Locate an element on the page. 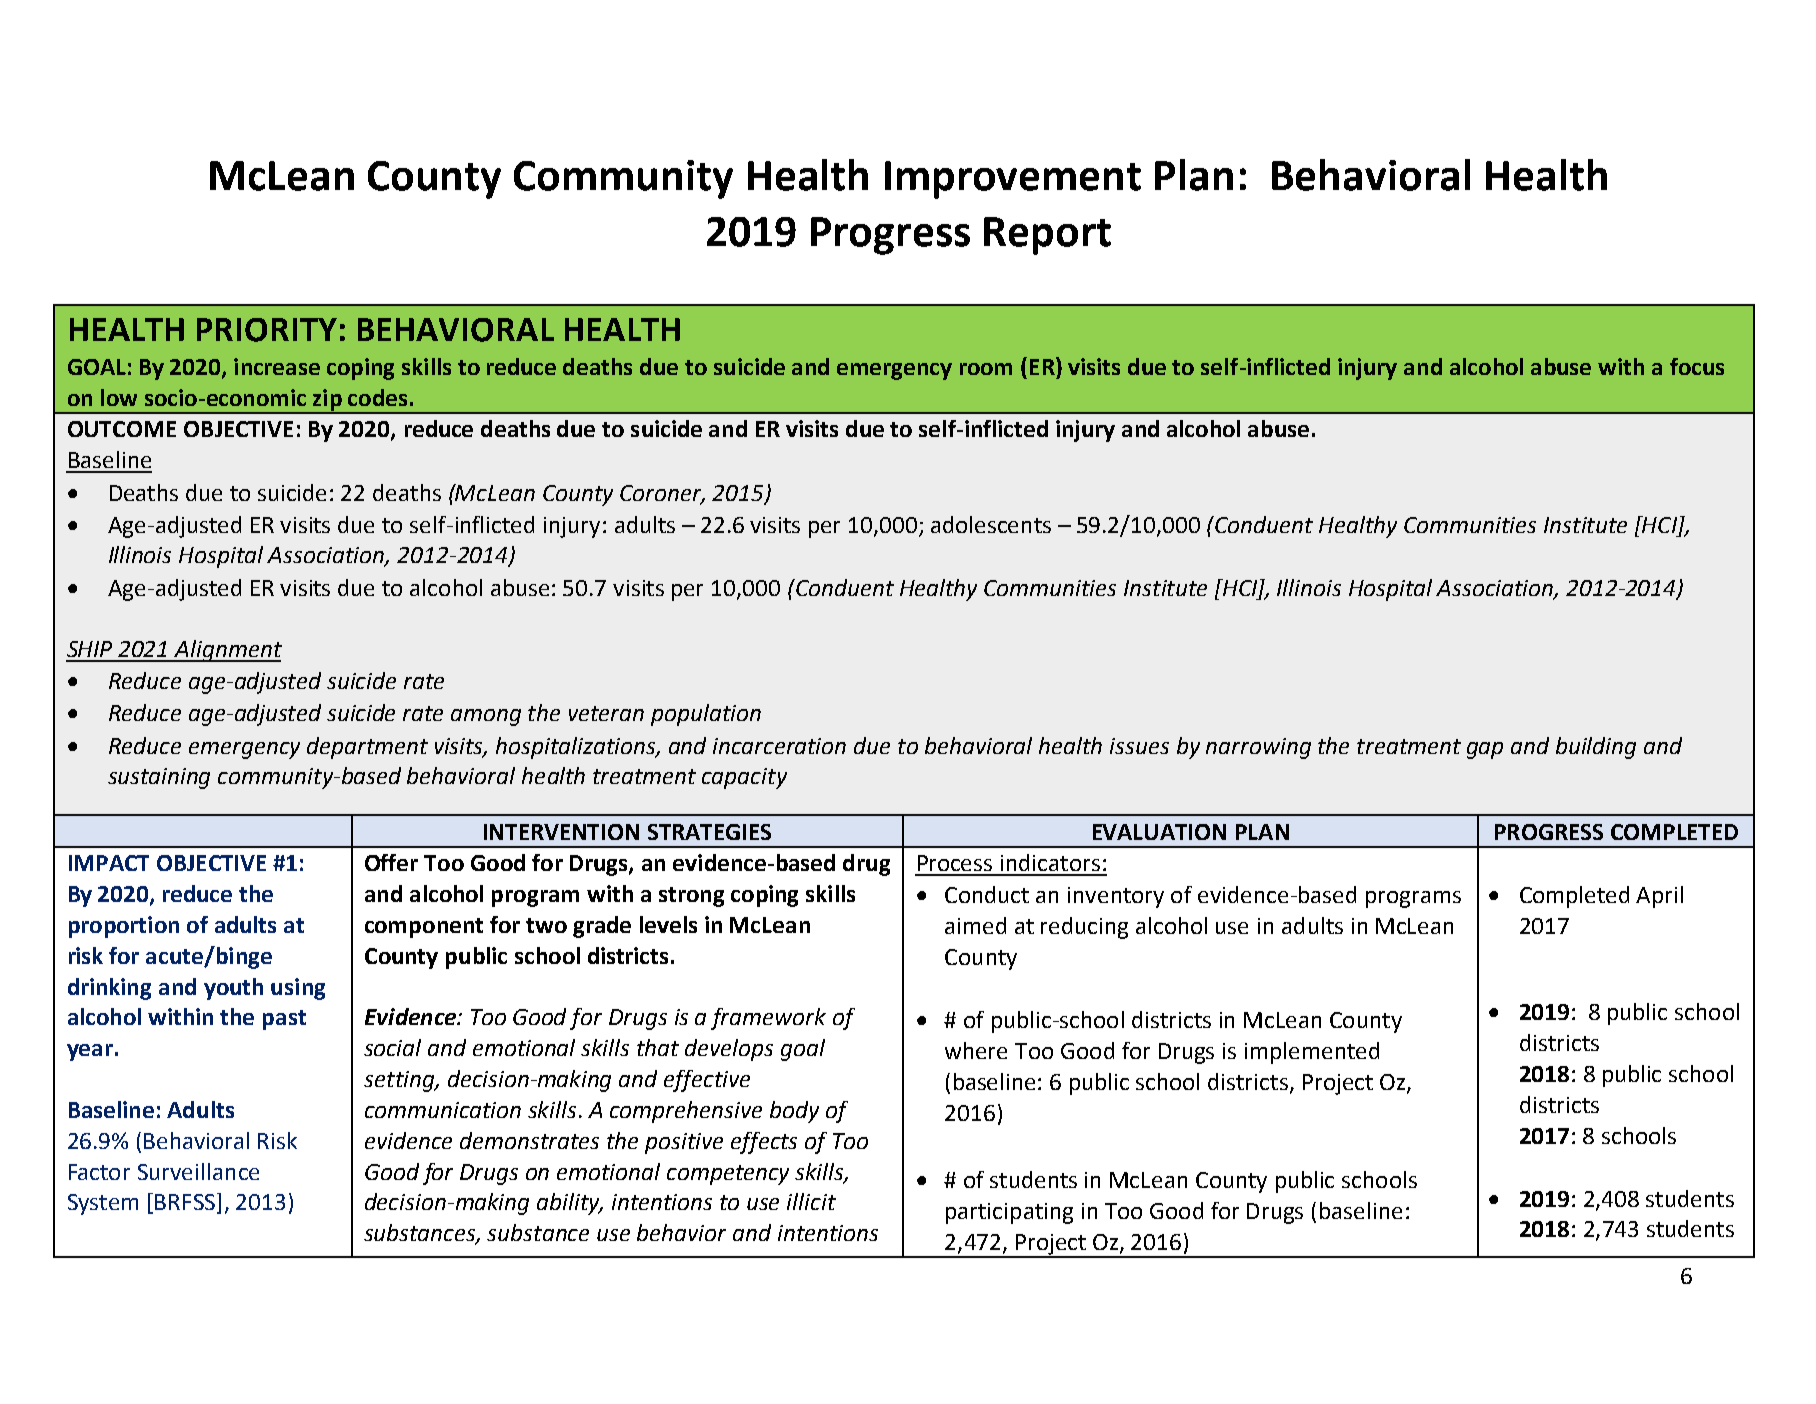  Surveillance is located at coordinates (198, 1171).
